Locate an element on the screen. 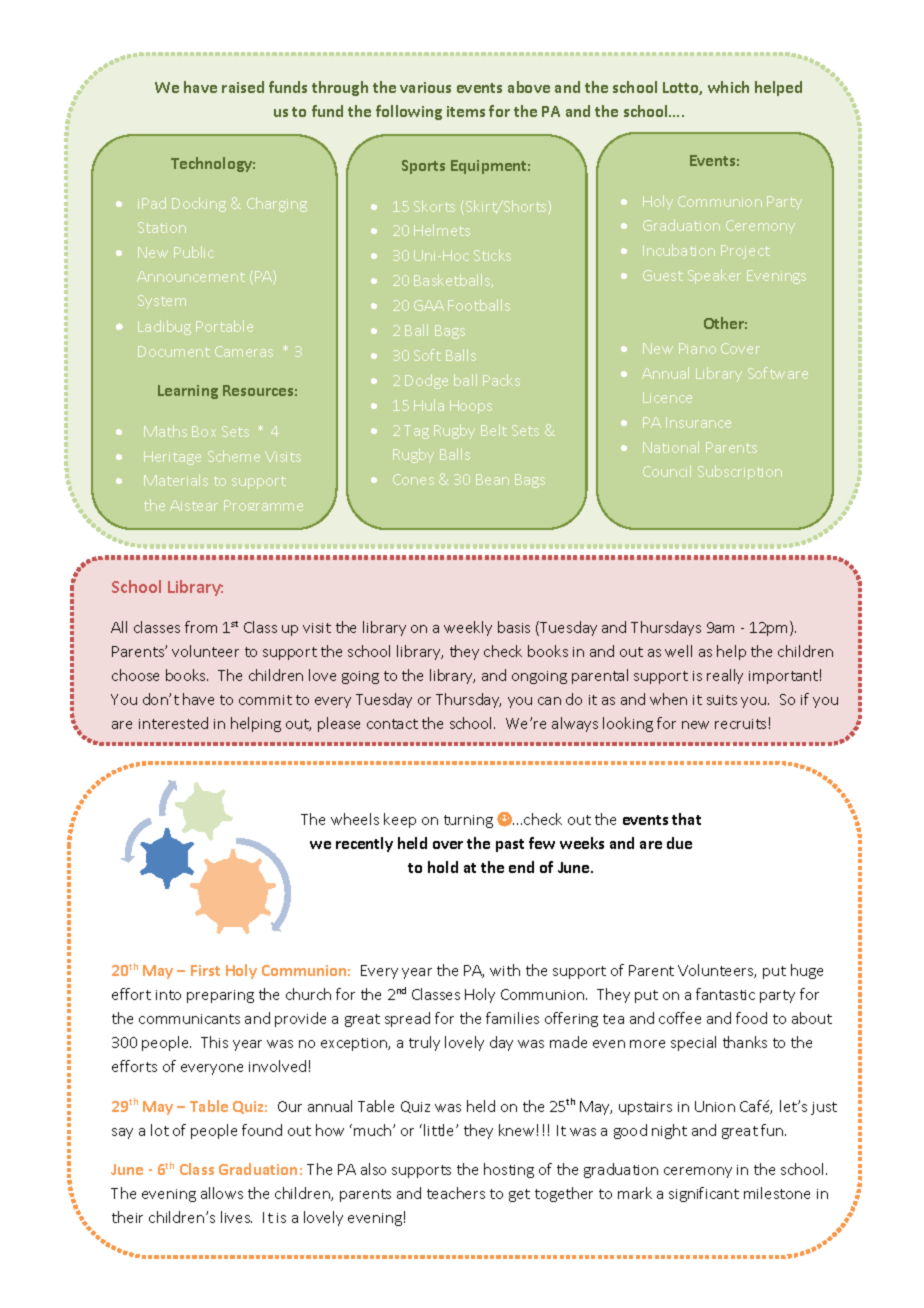 The width and height of the screenshot is (924, 1308). items is located at coordinates (466, 111).
